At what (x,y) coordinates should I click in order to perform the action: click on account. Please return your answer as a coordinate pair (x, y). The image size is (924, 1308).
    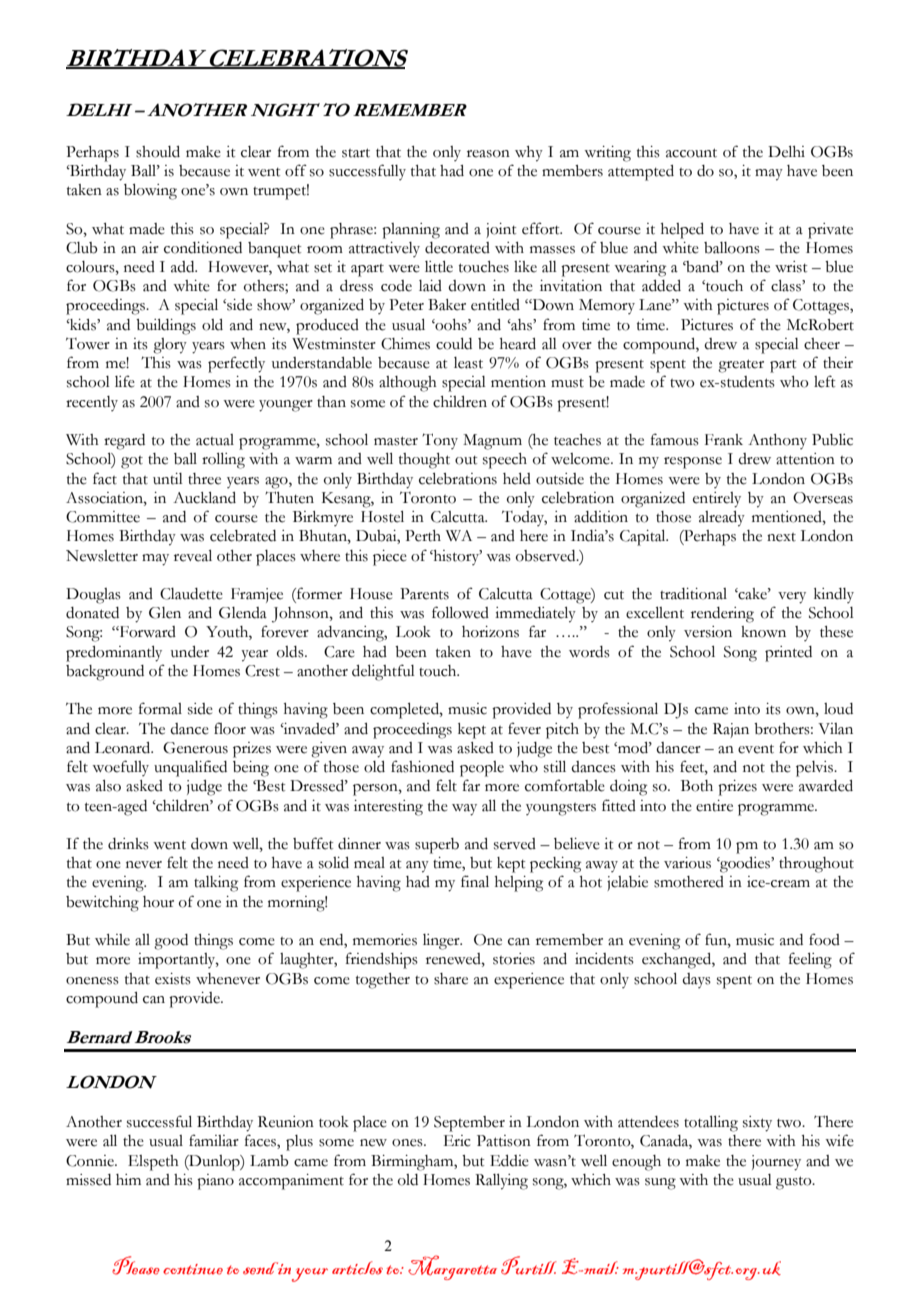
    Looking at the image, I should click on (691, 153).
